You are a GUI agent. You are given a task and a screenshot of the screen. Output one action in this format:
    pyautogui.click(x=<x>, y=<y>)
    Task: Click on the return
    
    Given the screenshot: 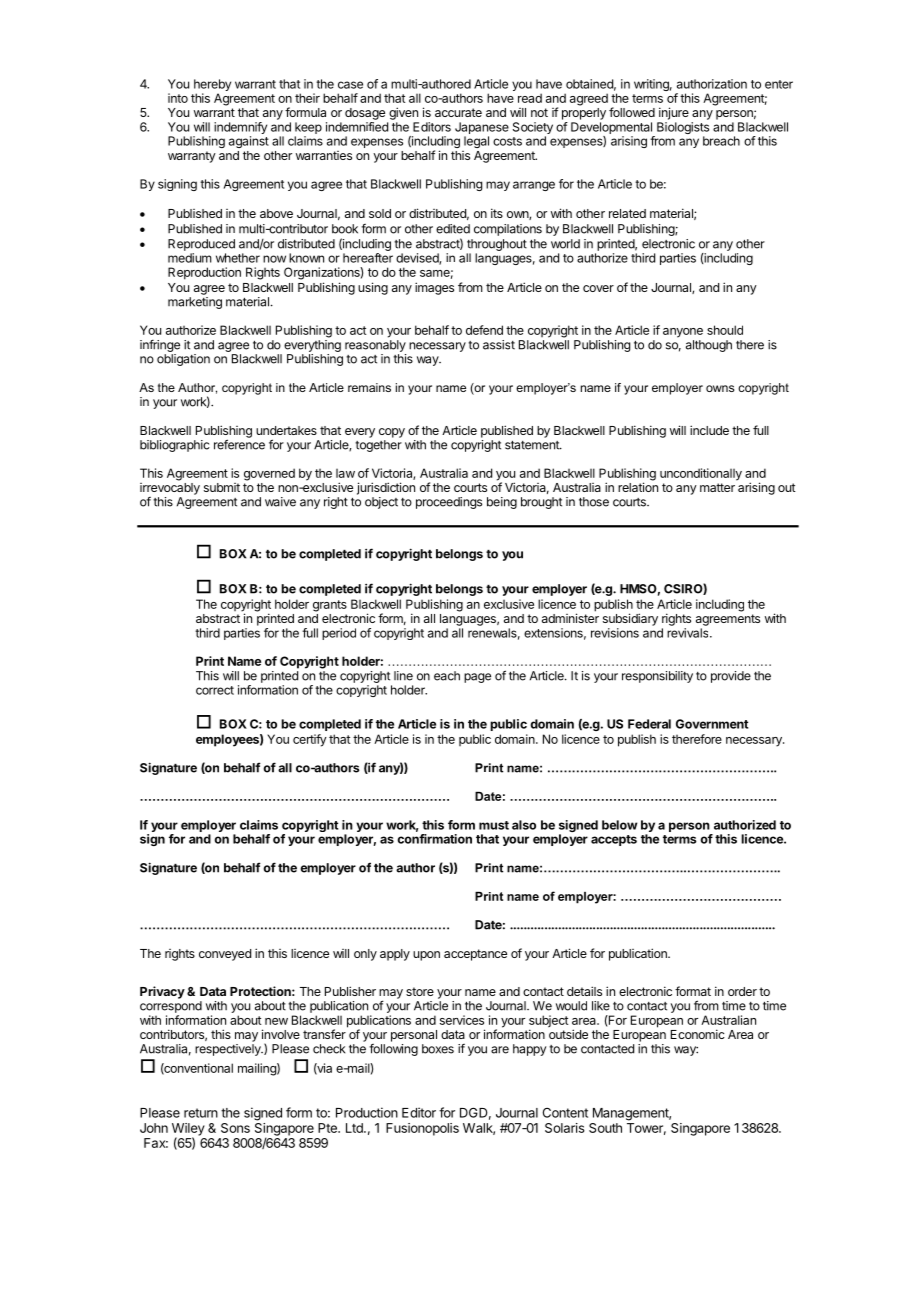 What is the action you would take?
    pyautogui.click(x=201, y=1113)
